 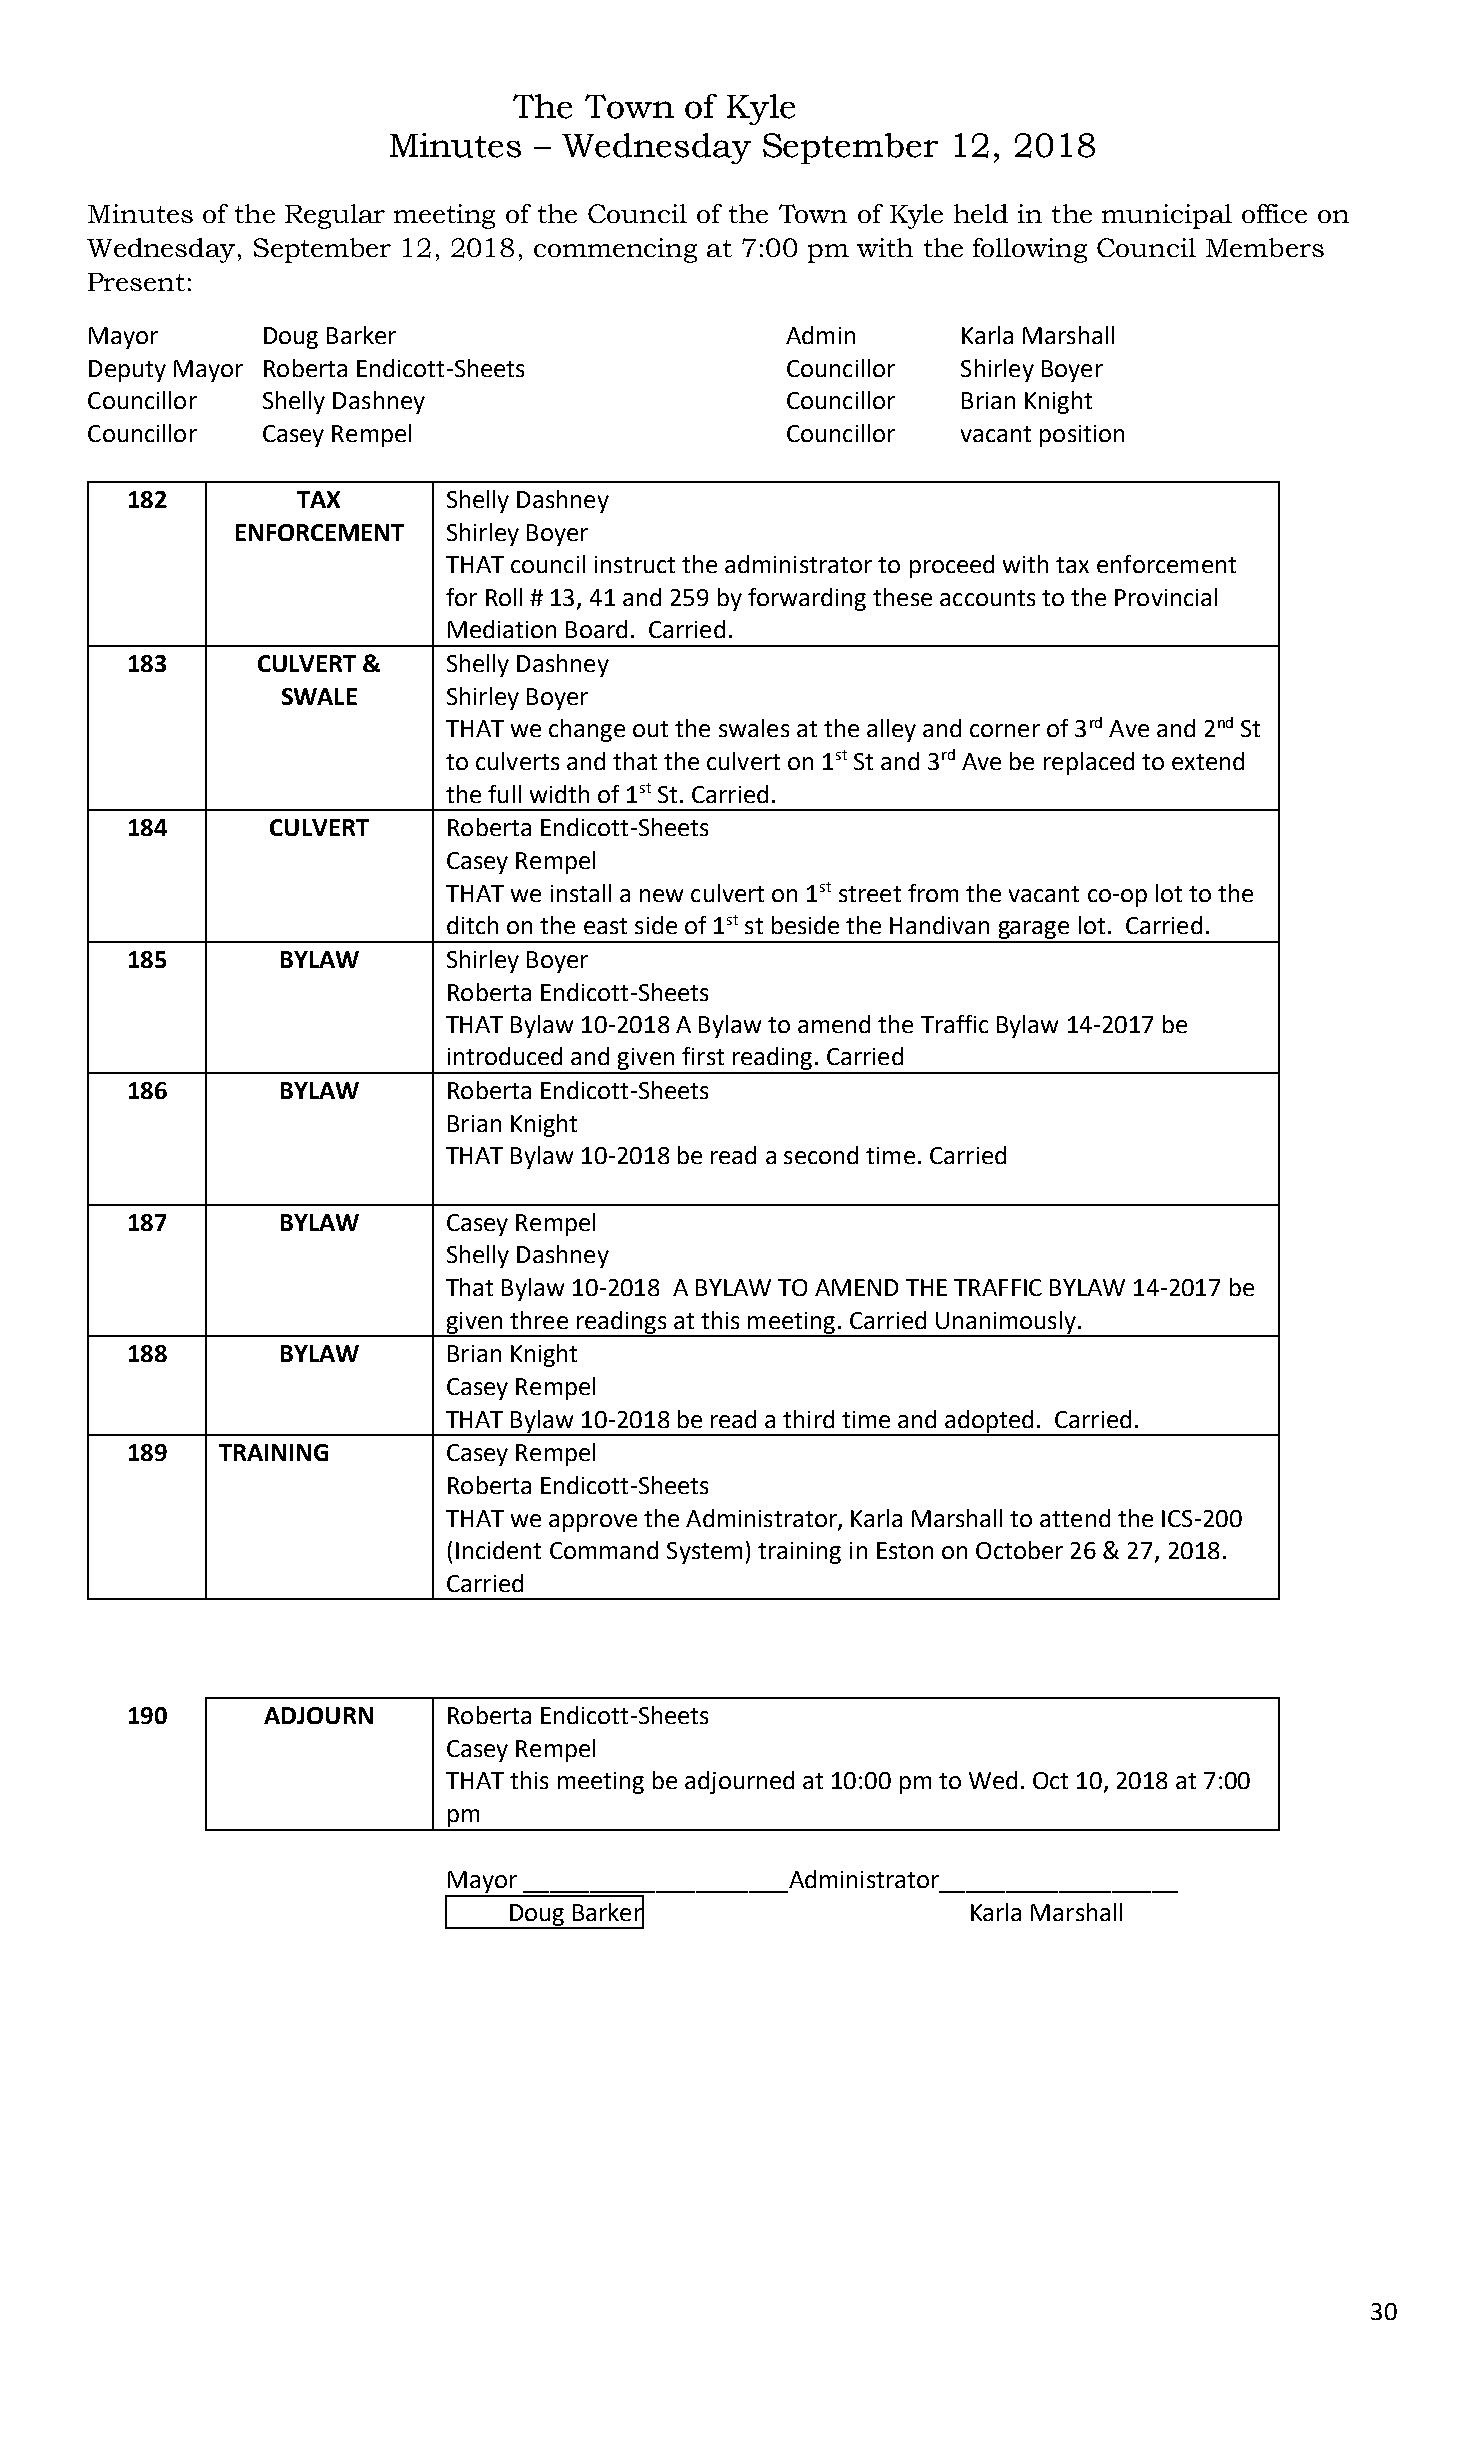 What do you see at coordinates (650, 729) in the document?
I see `out` at bounding box center [650, 729].
